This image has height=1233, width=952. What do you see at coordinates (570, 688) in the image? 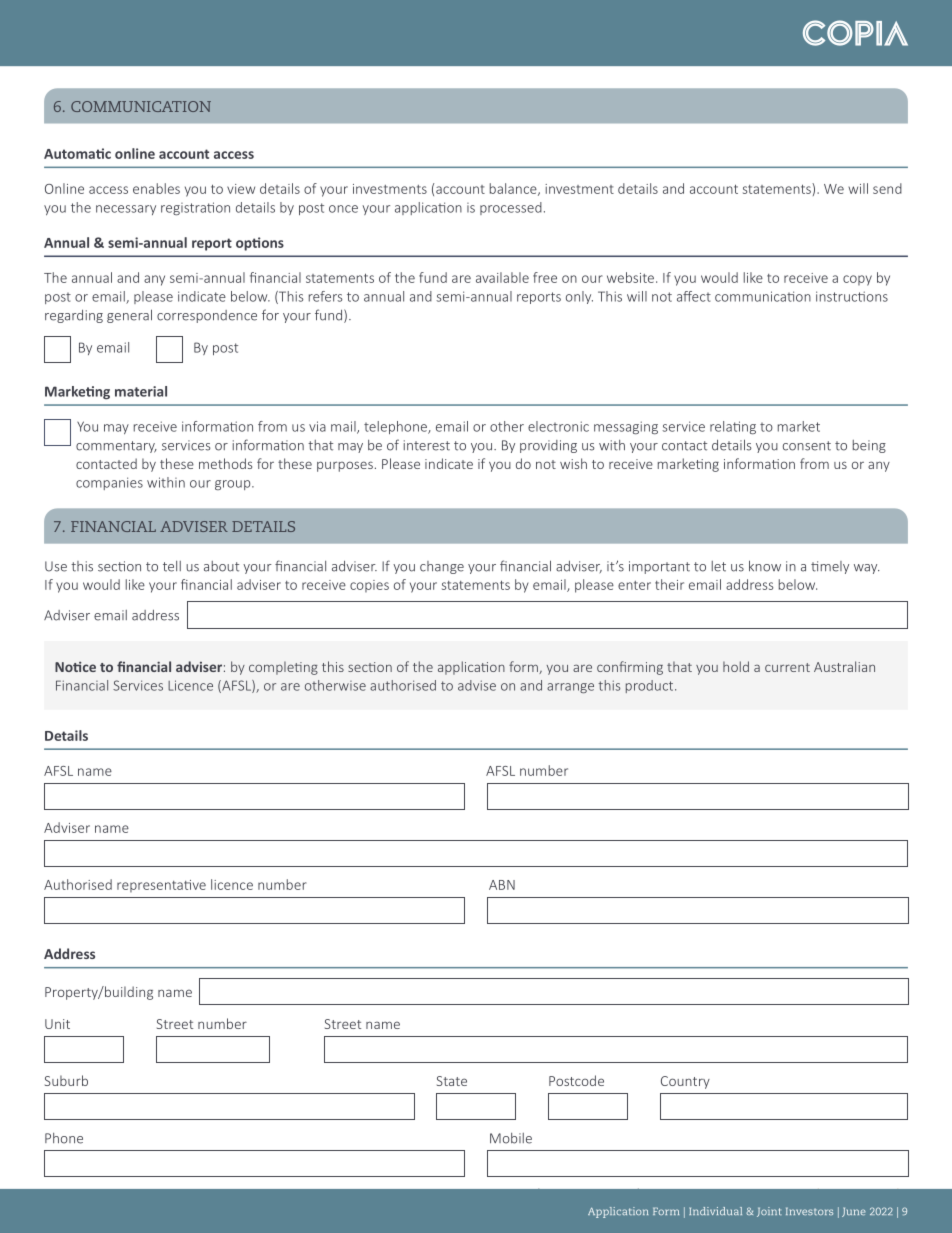
I see `arrange` at bounding box center [570, 688].
